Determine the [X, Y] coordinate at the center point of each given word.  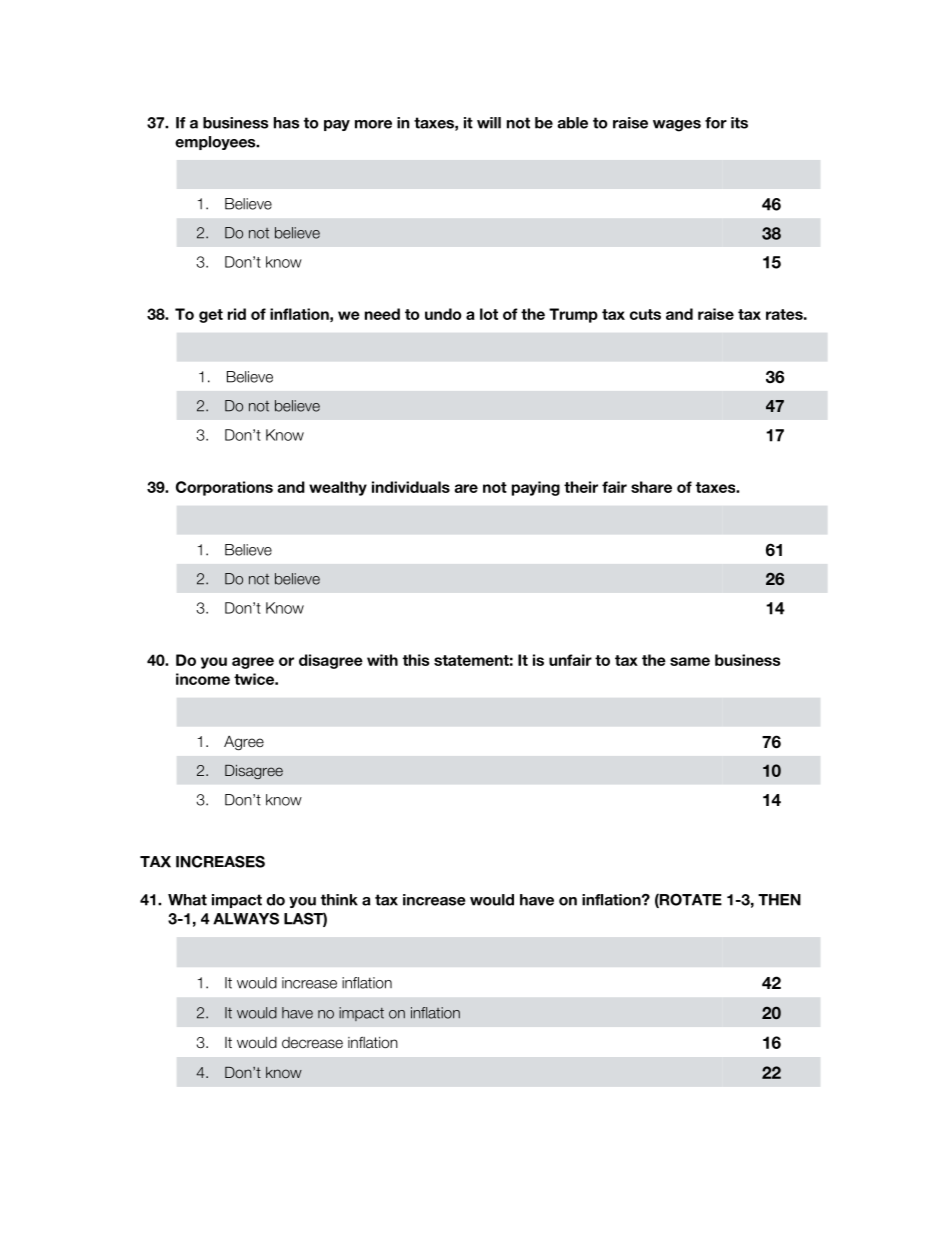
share [651, 487]
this [416, 660]
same [690, 661]
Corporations [224, 488]
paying [536, 488]
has [286, 123]
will [489, 123]
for [716, 123]
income [203, 679]
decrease [312, 1042]
